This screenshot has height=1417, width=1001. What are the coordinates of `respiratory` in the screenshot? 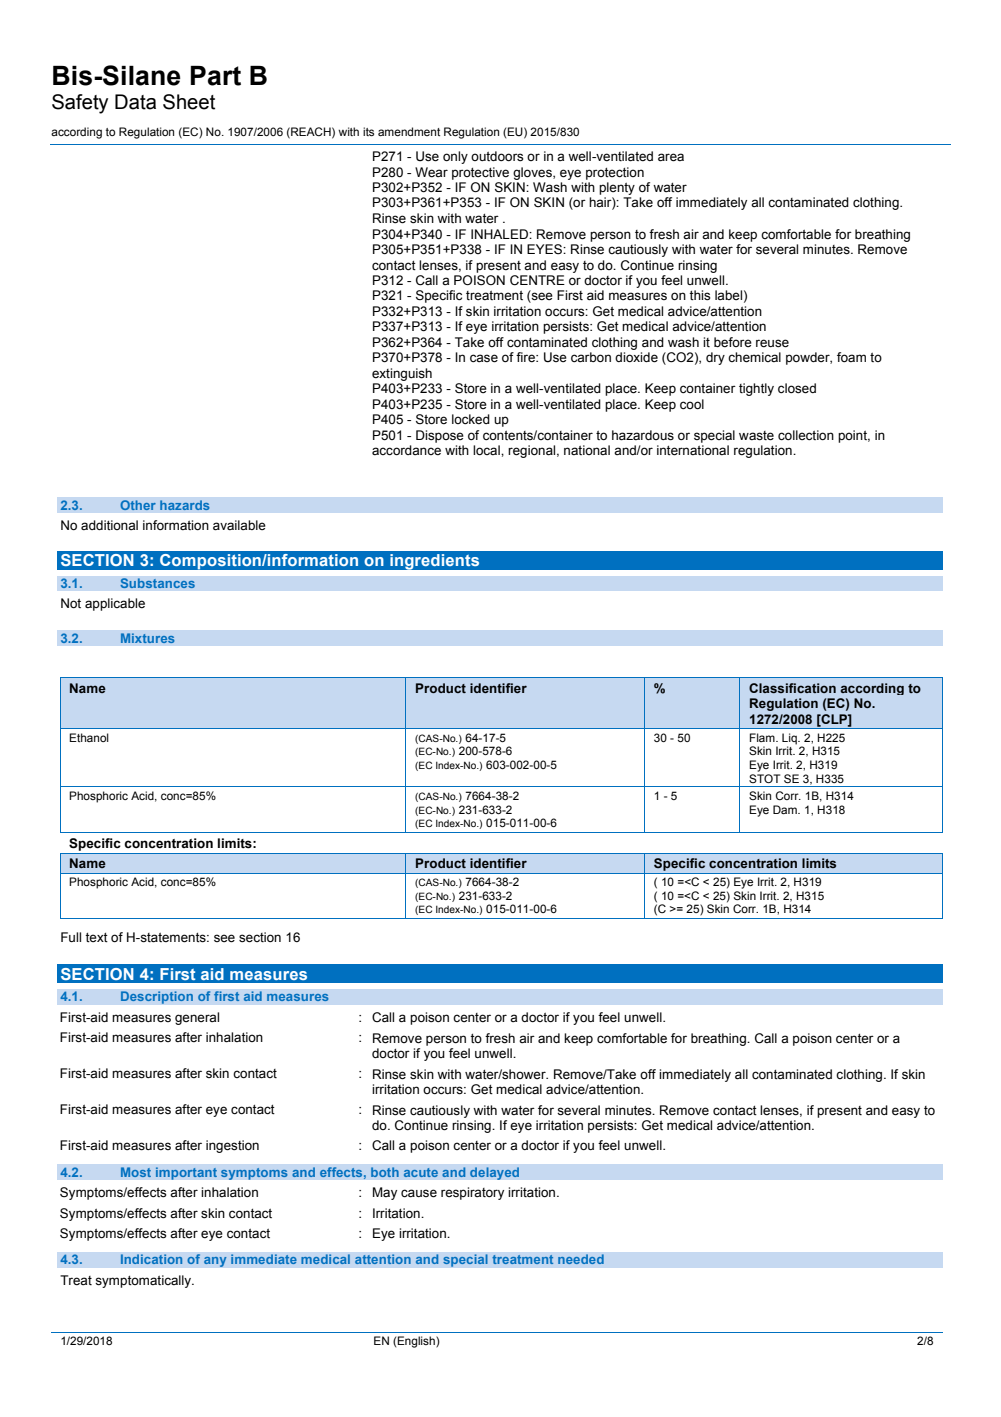 It's located at (472, 1193).
